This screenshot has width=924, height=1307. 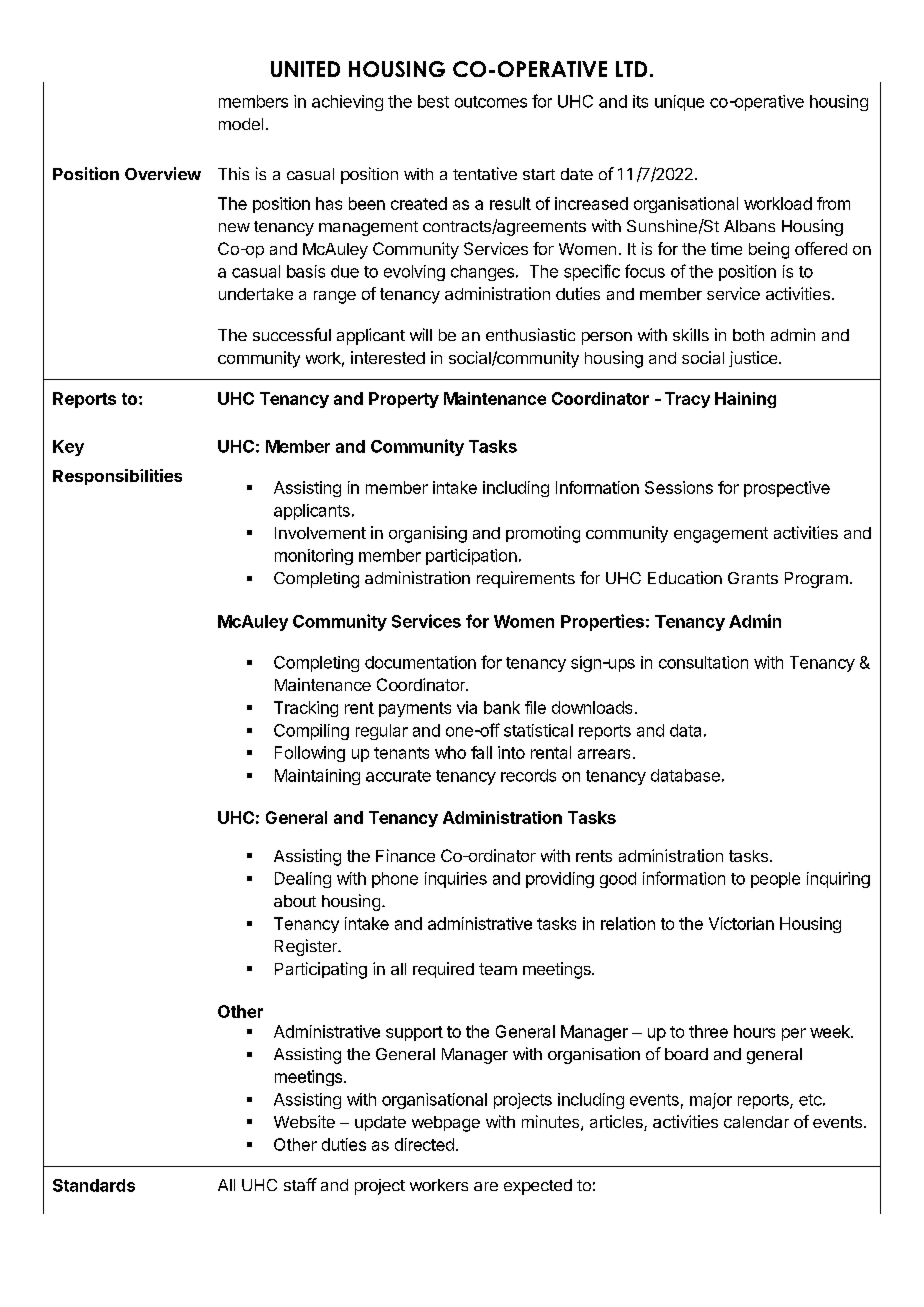 I want to click on model, so click(x=241, y=124).
